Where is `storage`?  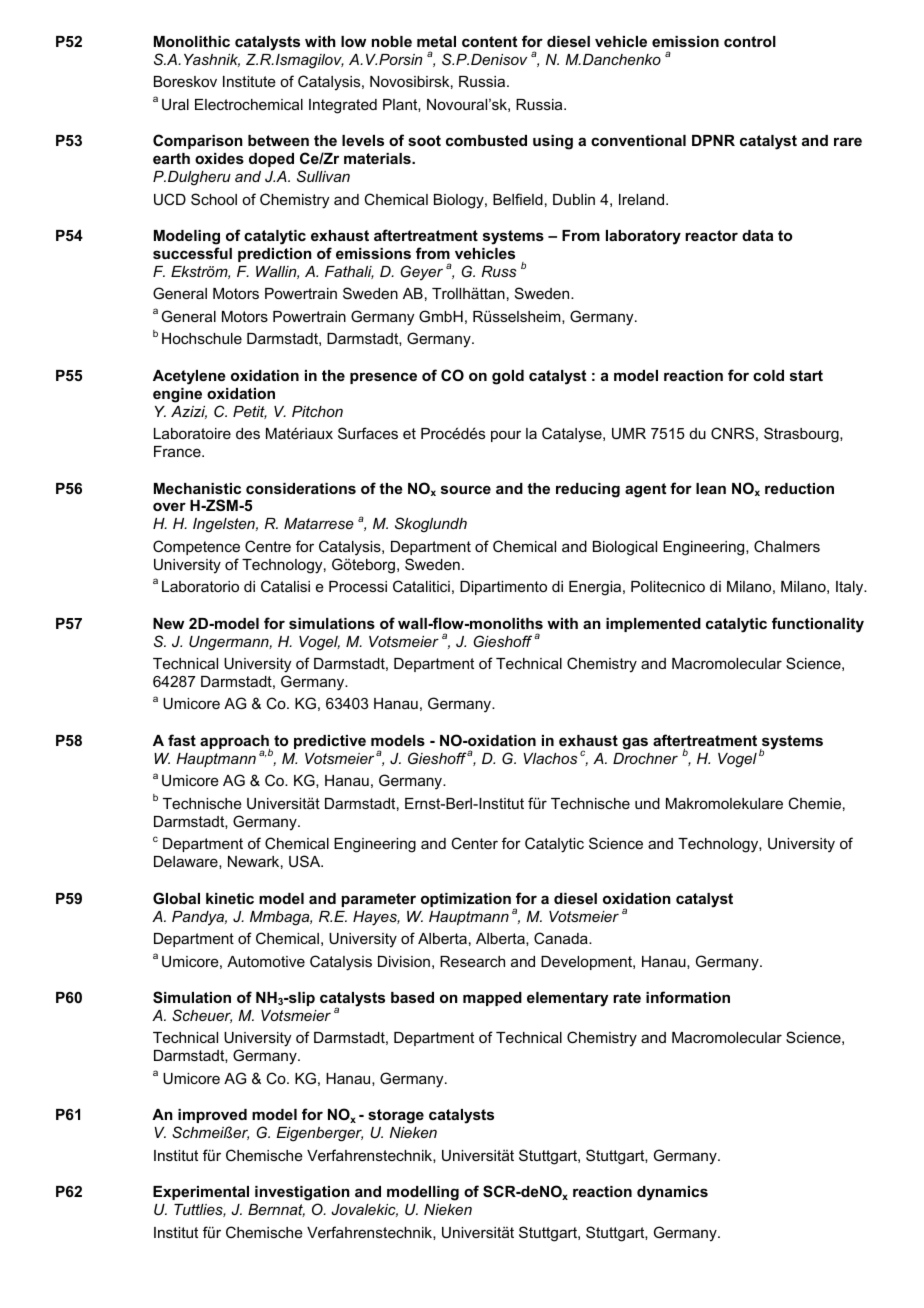 storage is located at coordinates (396, 1116).
